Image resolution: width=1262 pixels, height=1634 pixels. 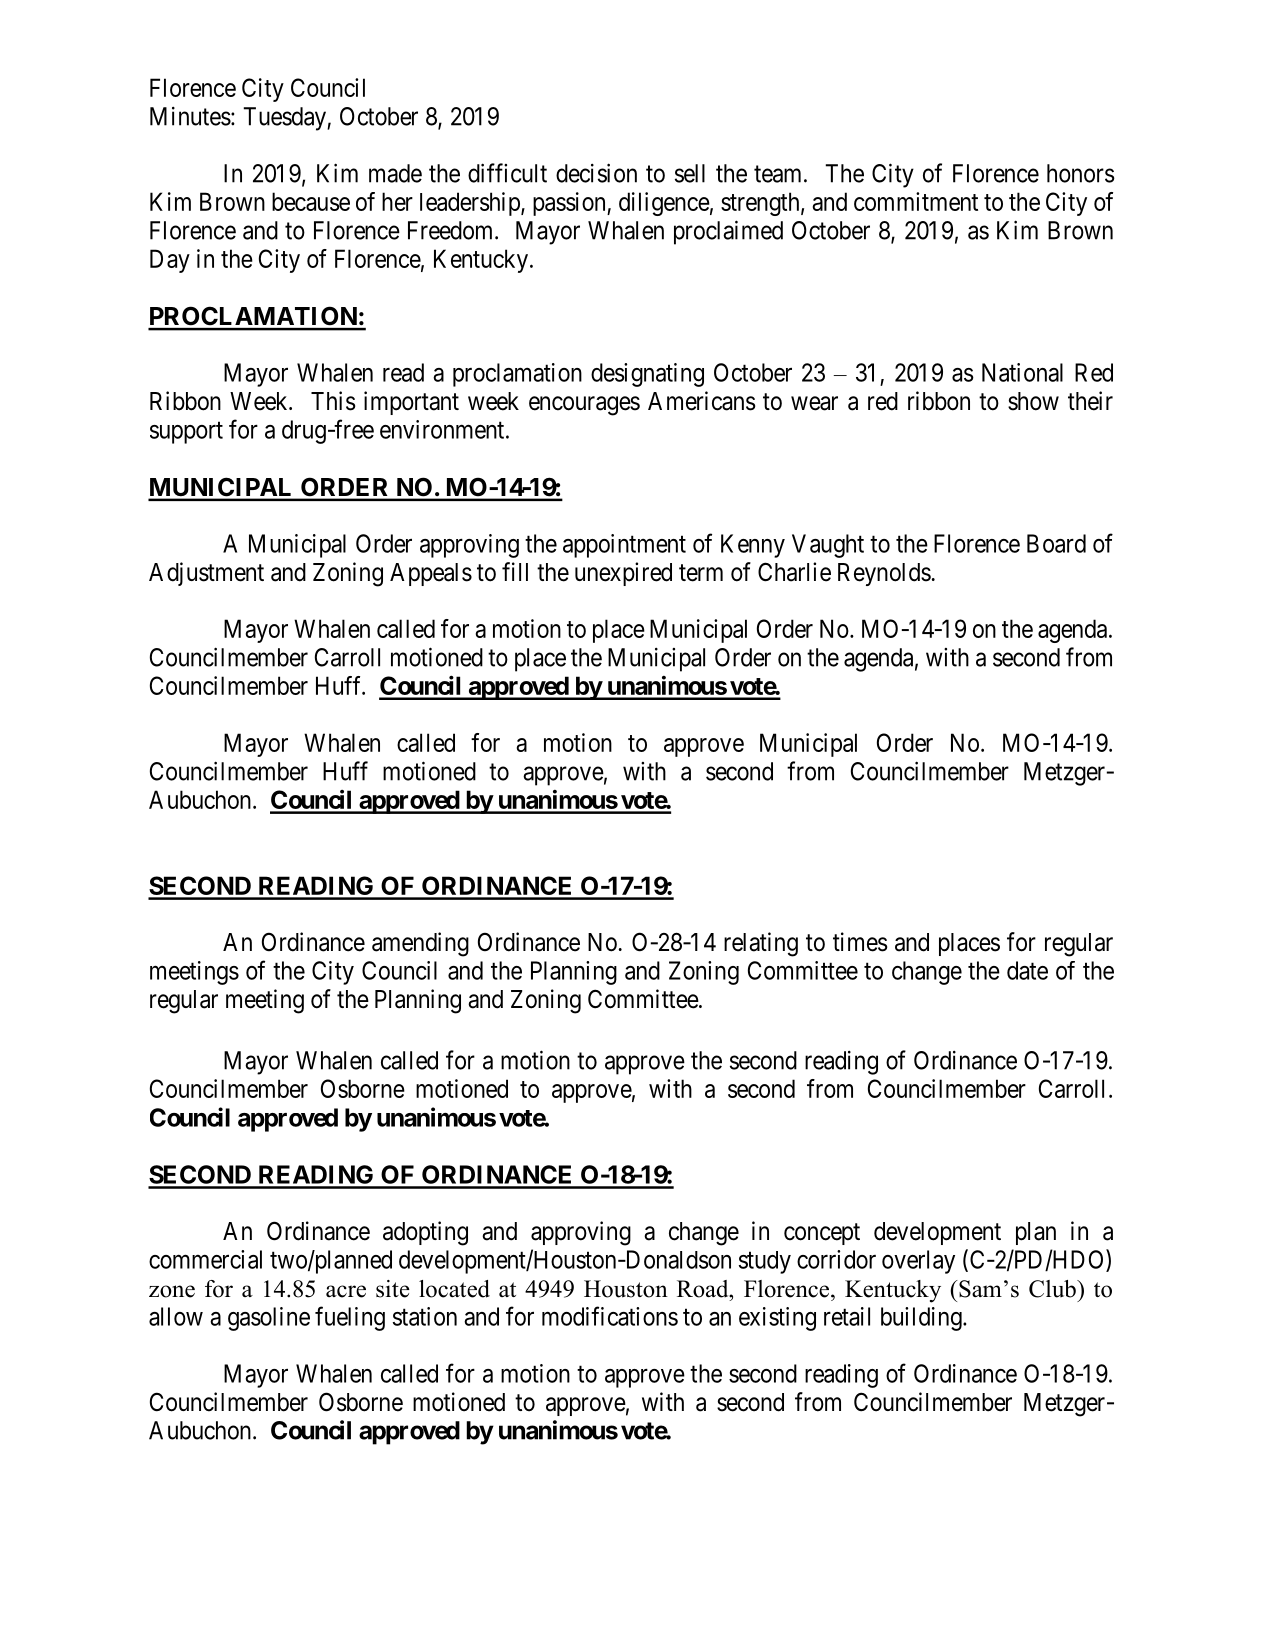 I want to click on commitment, so click(x=916, y=201).
